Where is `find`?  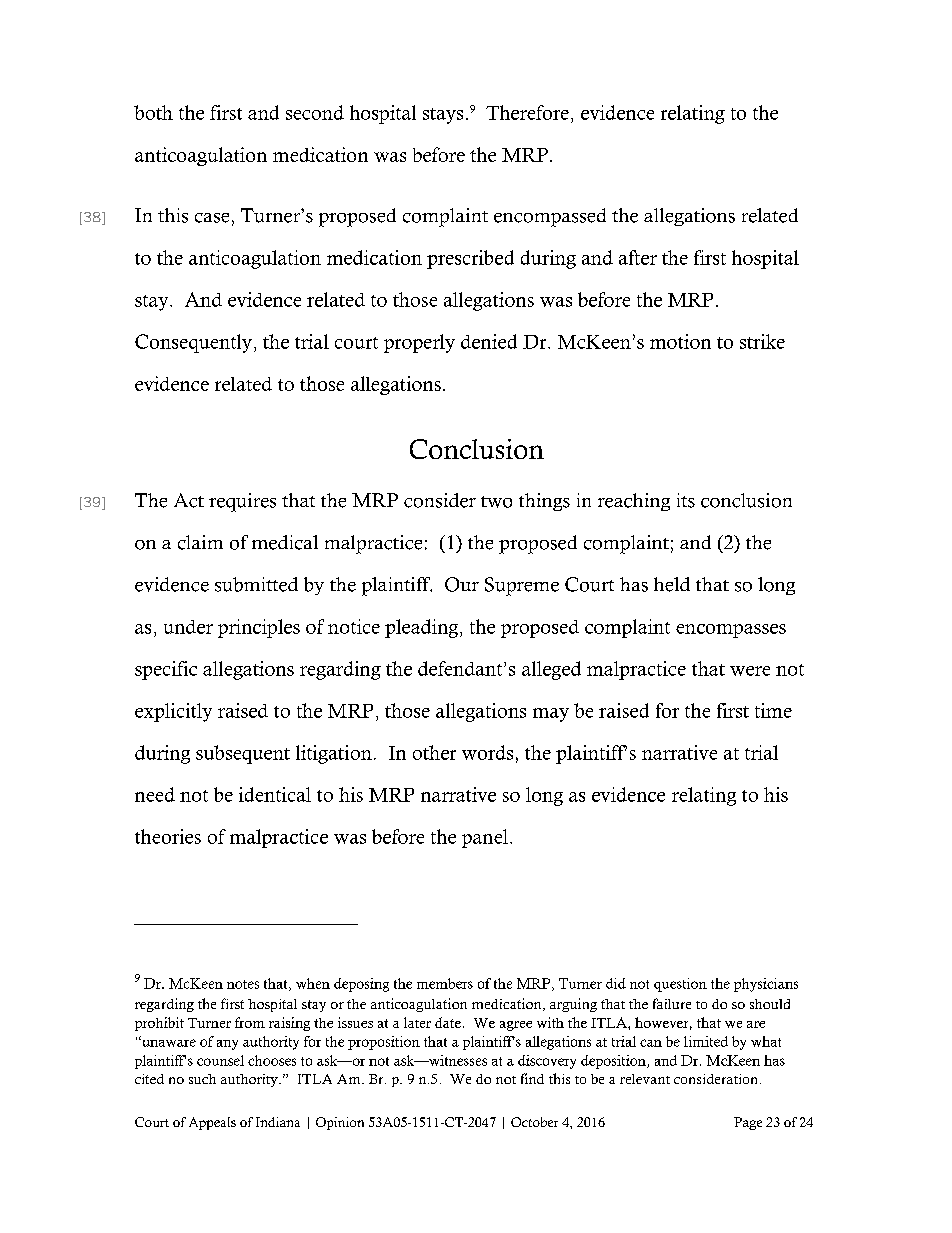 find is located at coordinates (532, 1078).
